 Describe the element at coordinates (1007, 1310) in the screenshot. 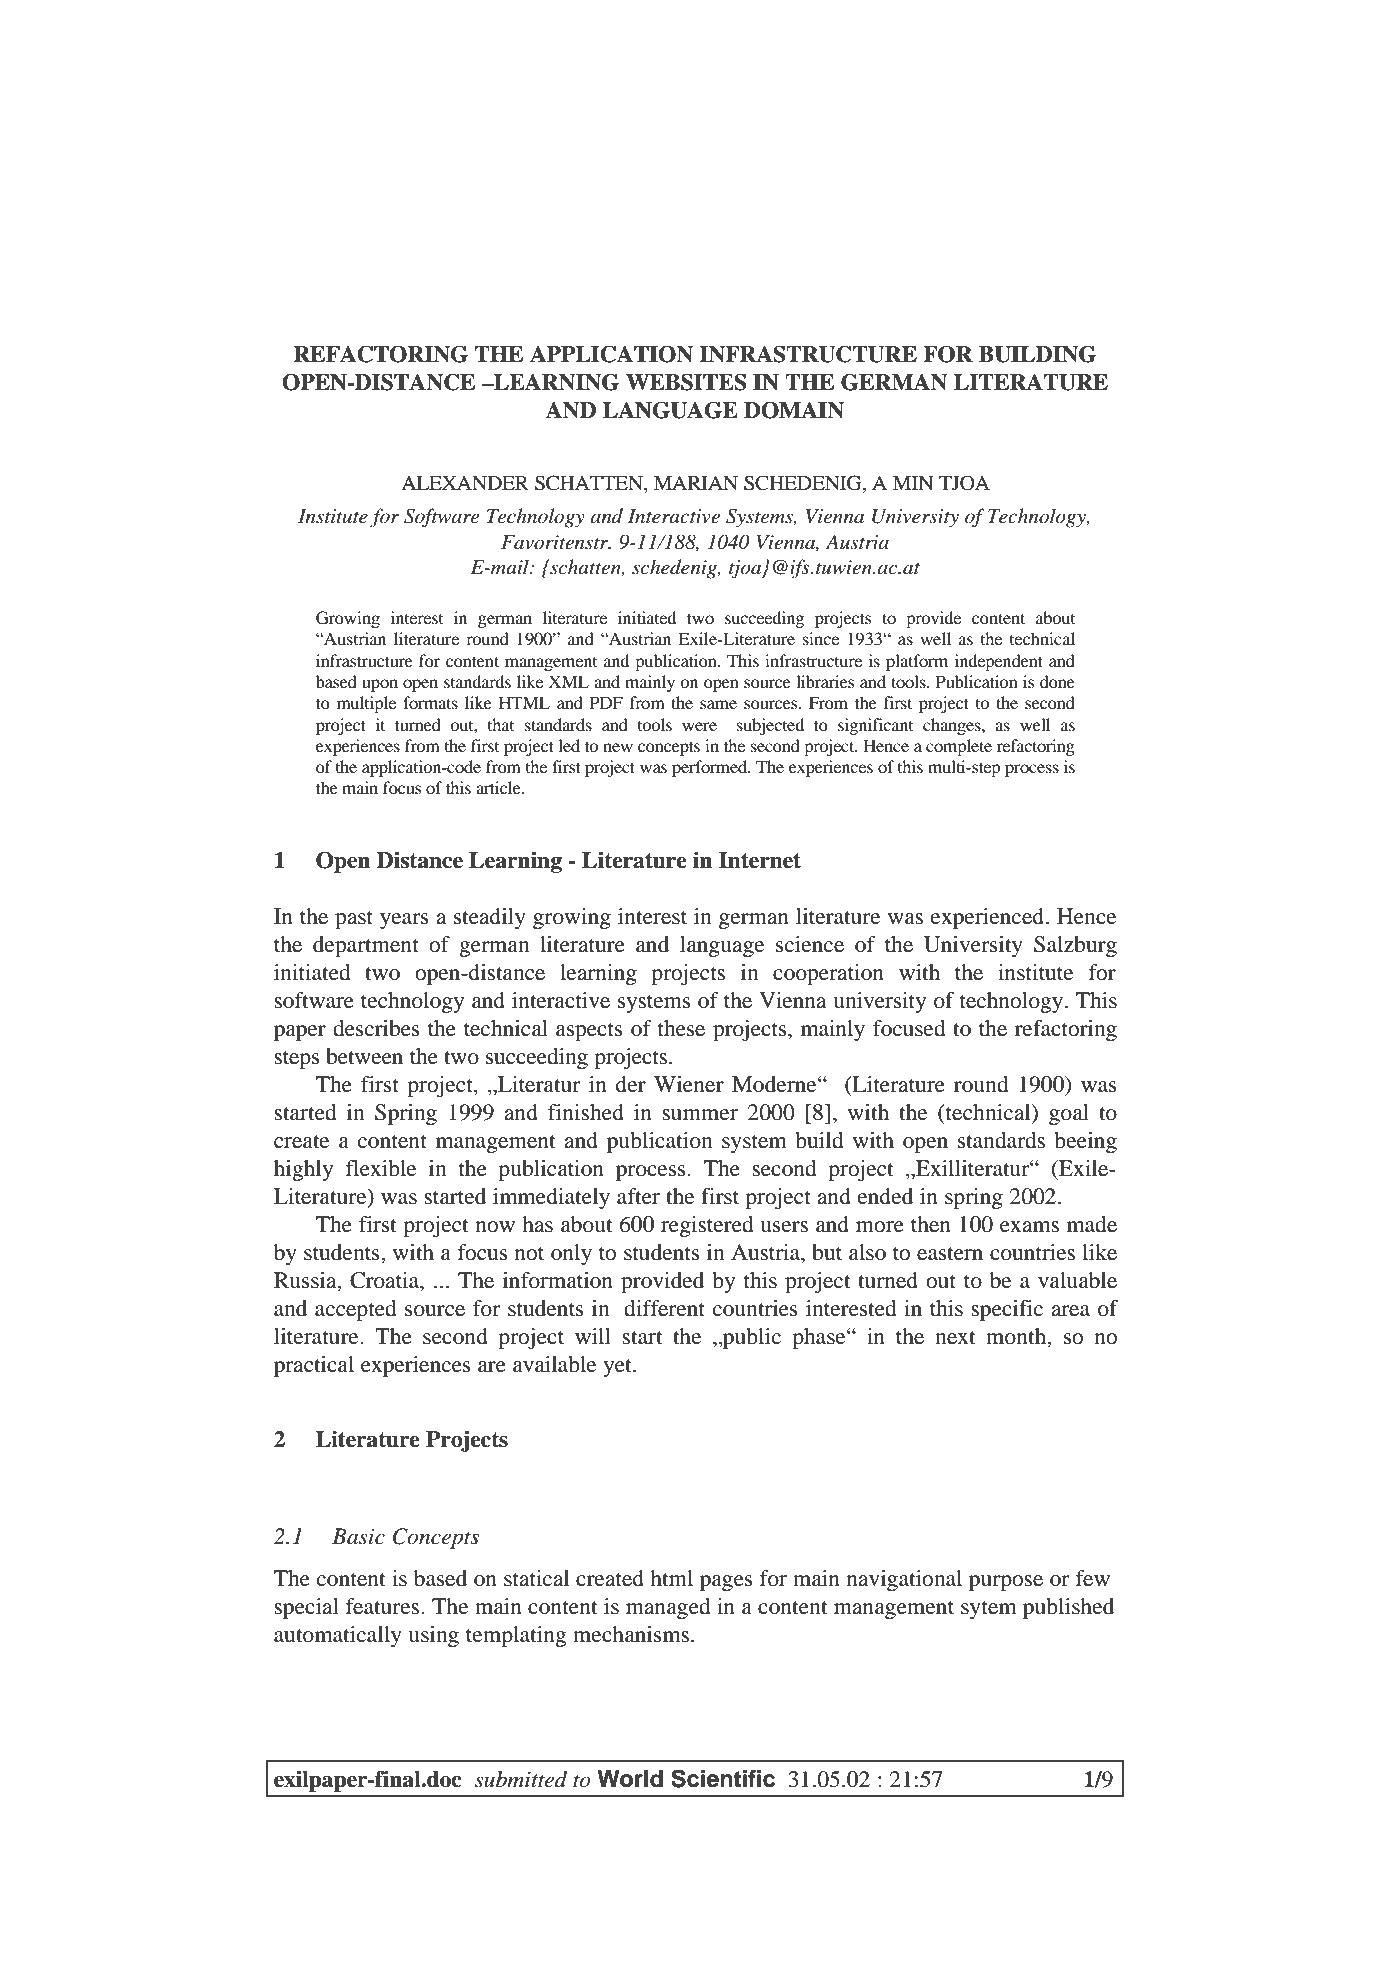

I see `specific` at that location.
